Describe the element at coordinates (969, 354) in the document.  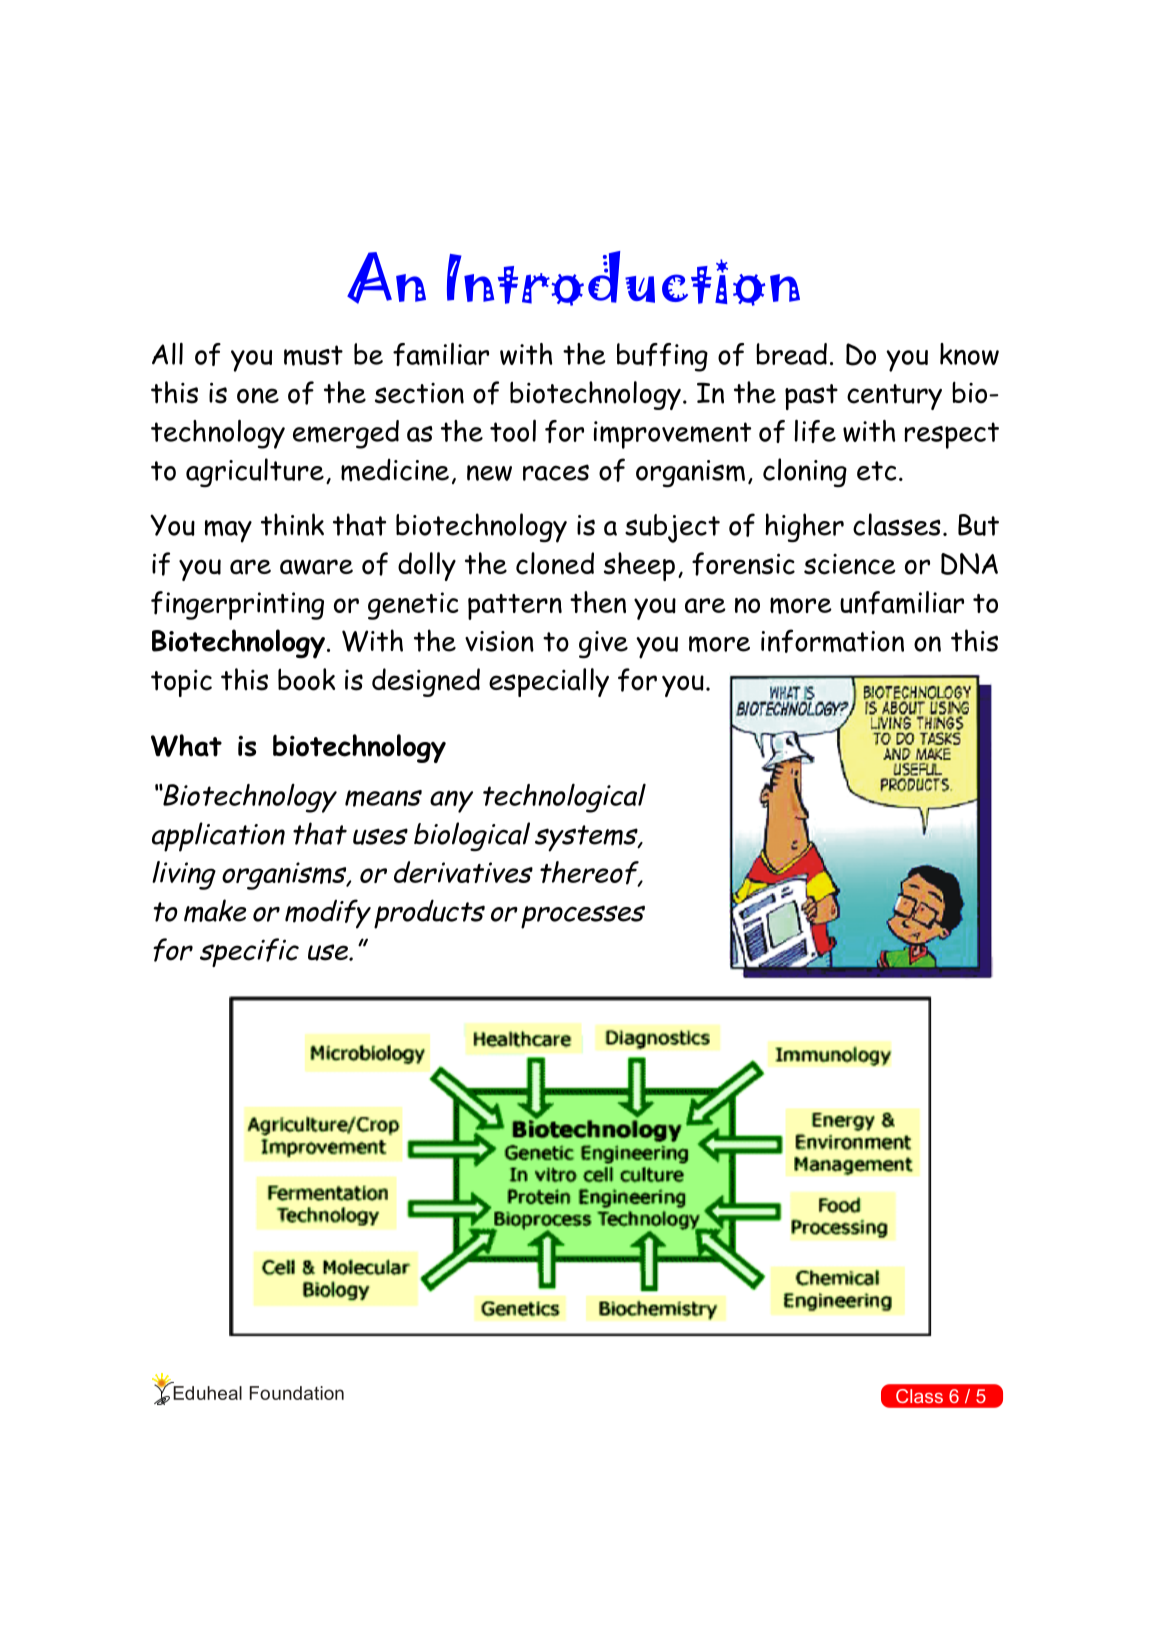
I see `know` at that location.
